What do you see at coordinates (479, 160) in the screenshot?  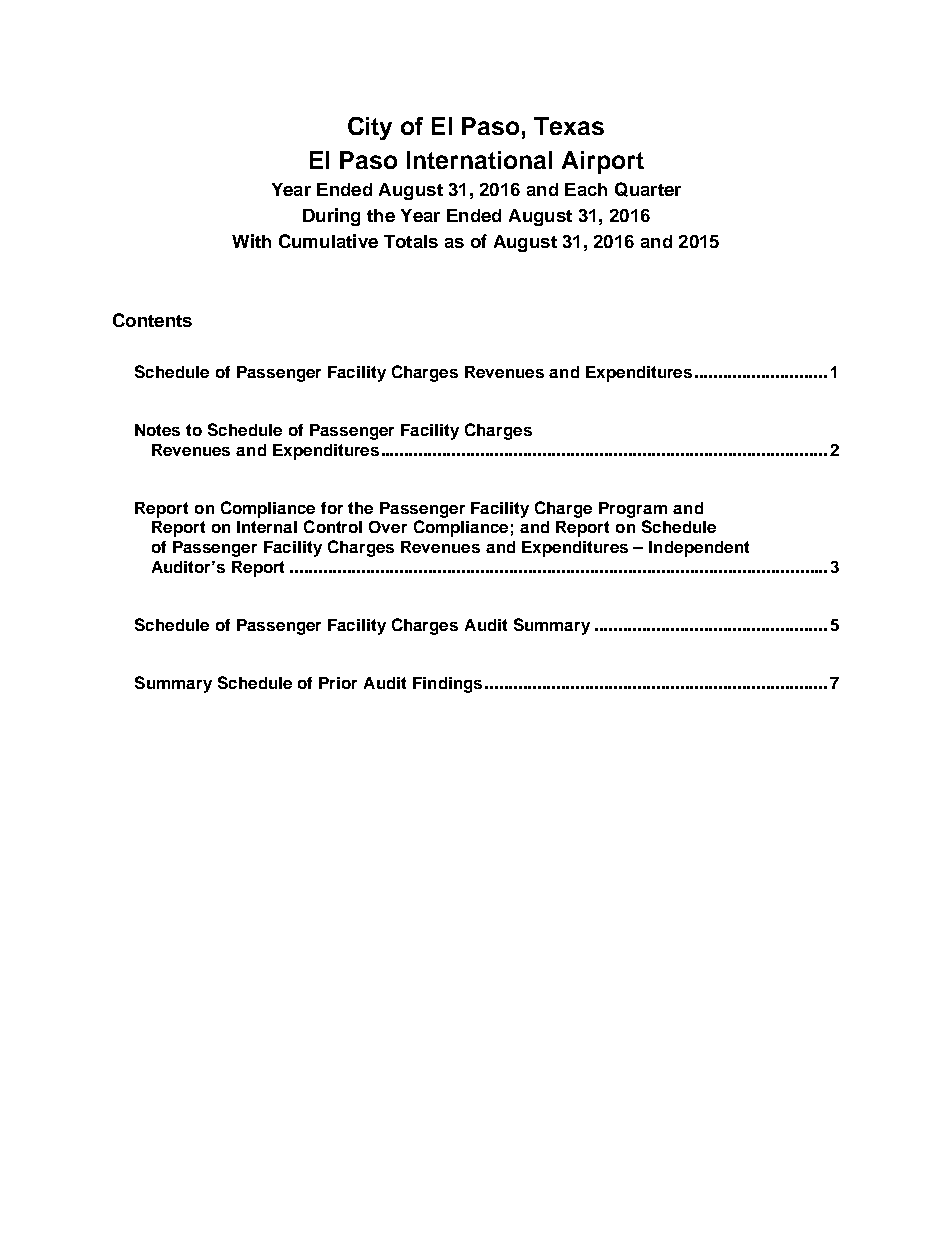 I see `International` at bounding box center [479, 160].
